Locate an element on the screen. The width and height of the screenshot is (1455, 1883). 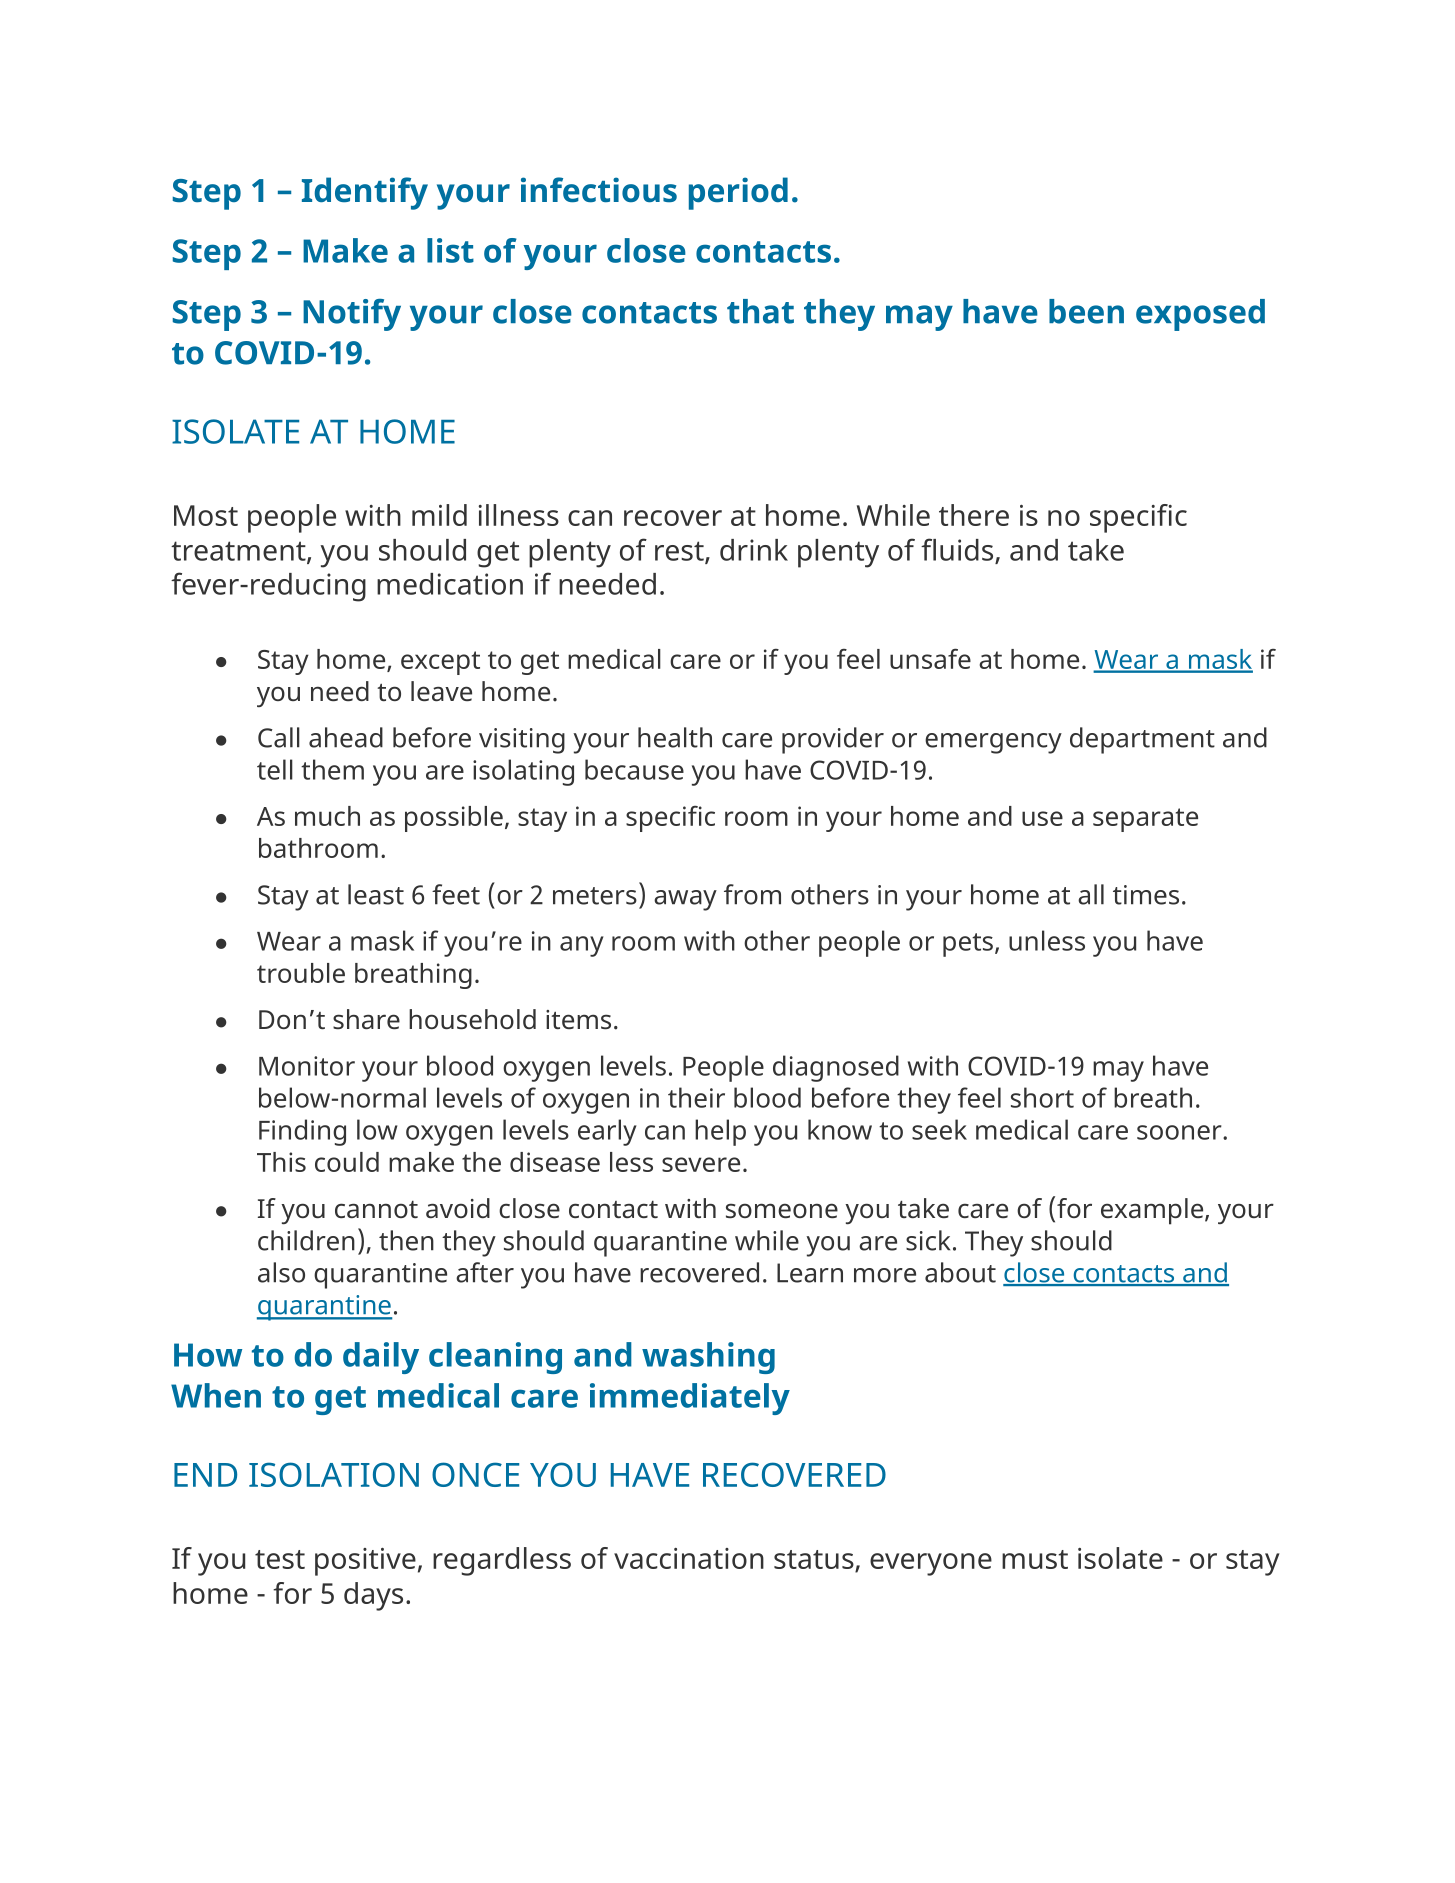
away is located at coordinates (685, 900).
